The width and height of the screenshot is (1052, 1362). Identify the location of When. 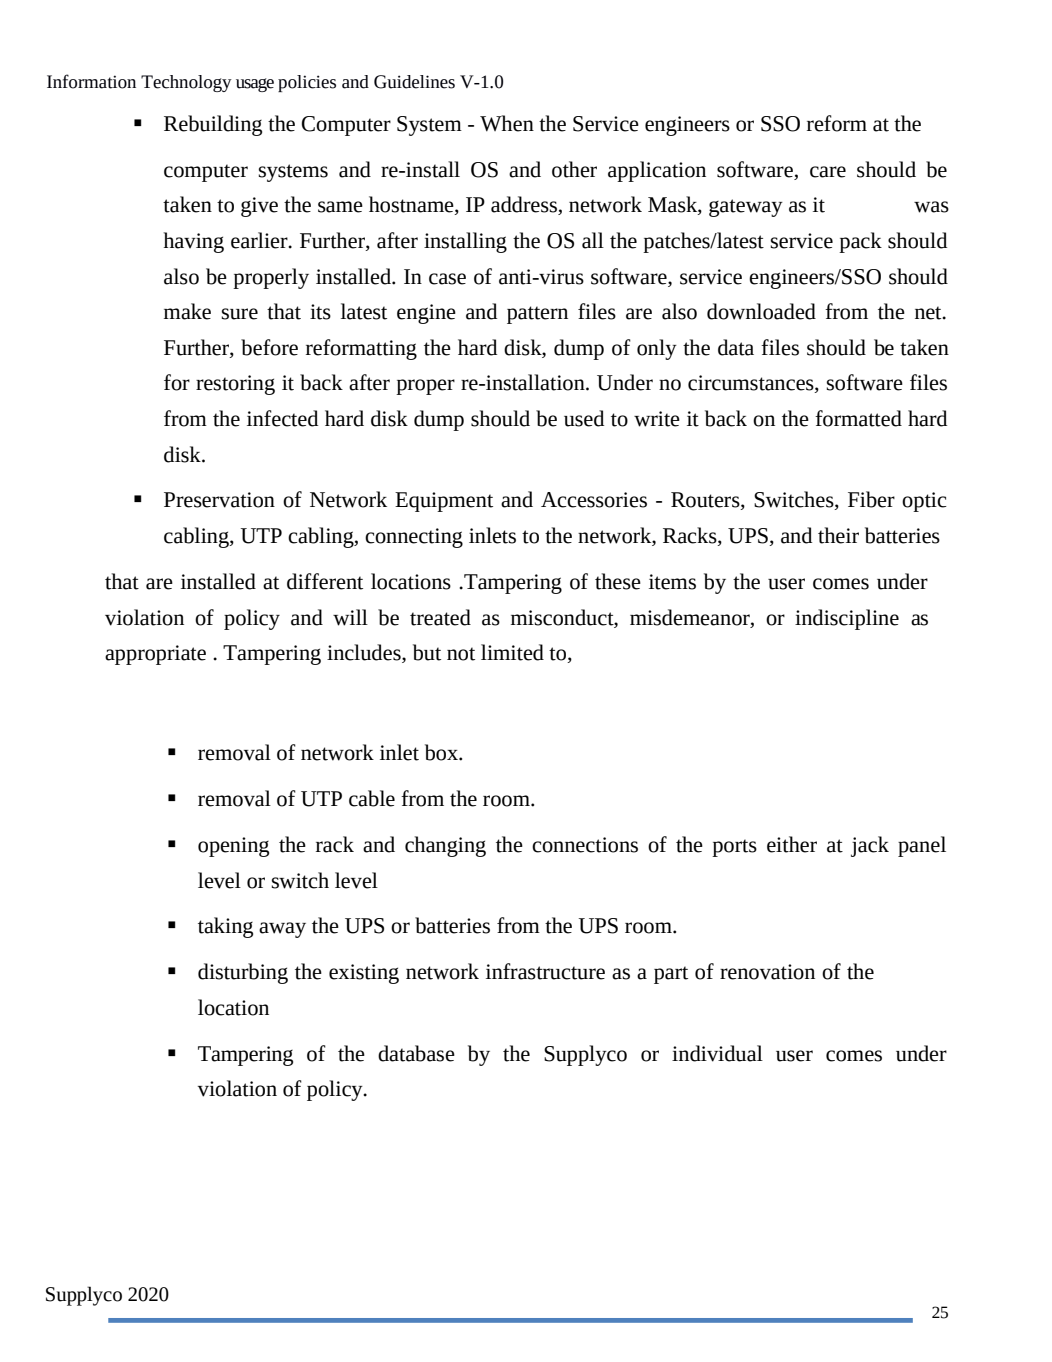
(507, 123).
